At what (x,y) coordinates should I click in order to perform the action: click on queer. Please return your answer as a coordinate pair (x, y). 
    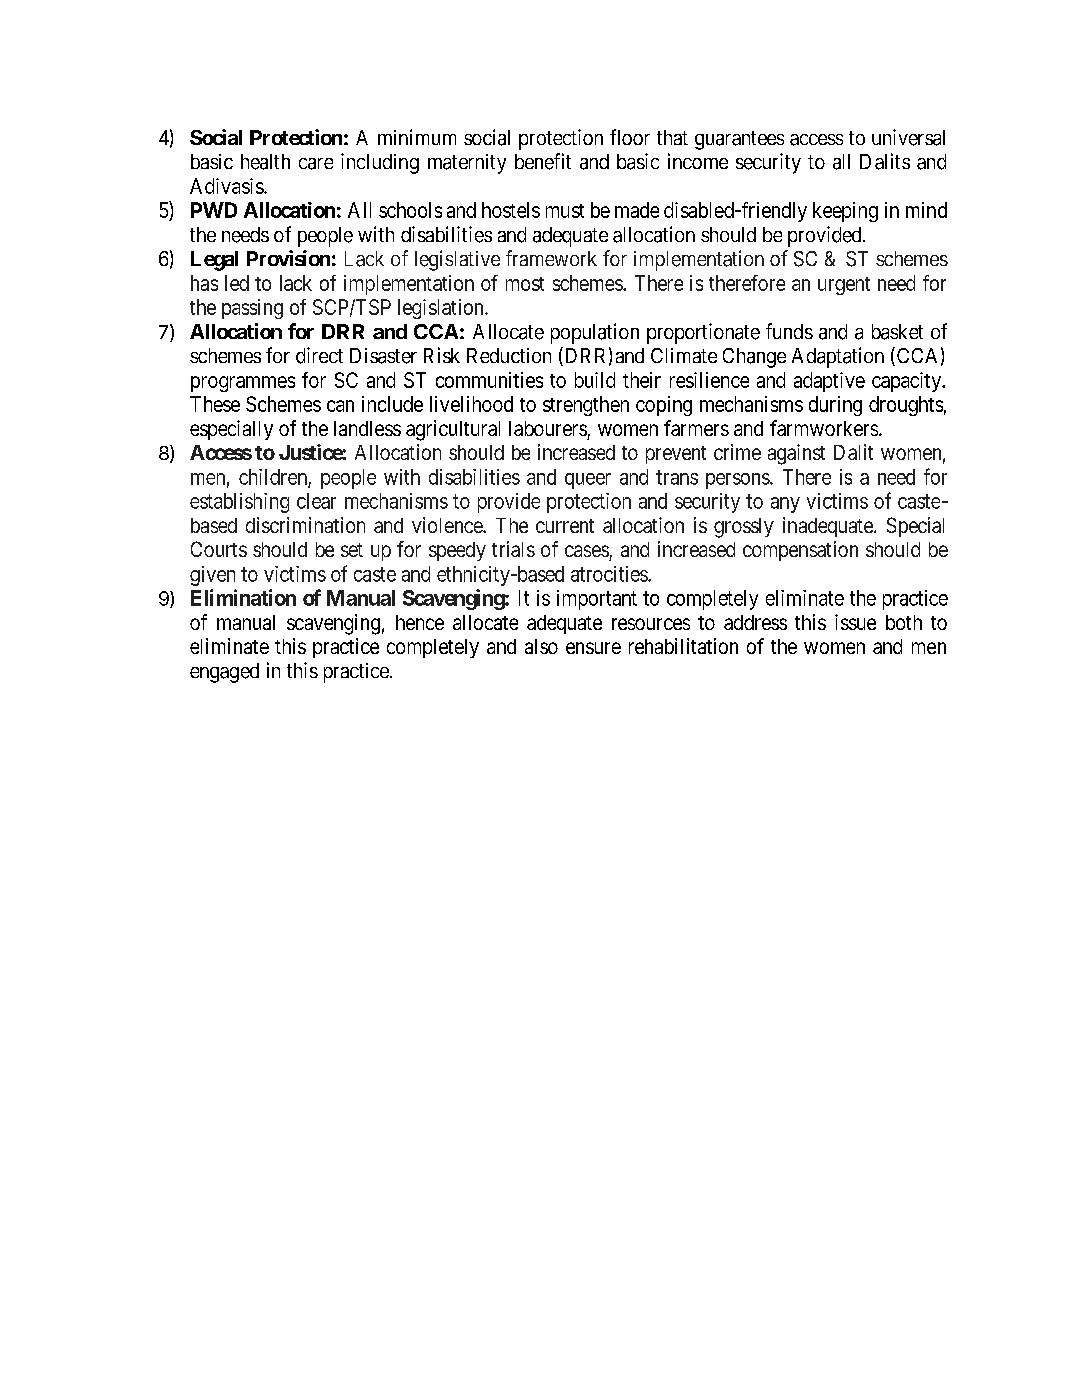
    Looking at the image, I should click on (588, 481).
